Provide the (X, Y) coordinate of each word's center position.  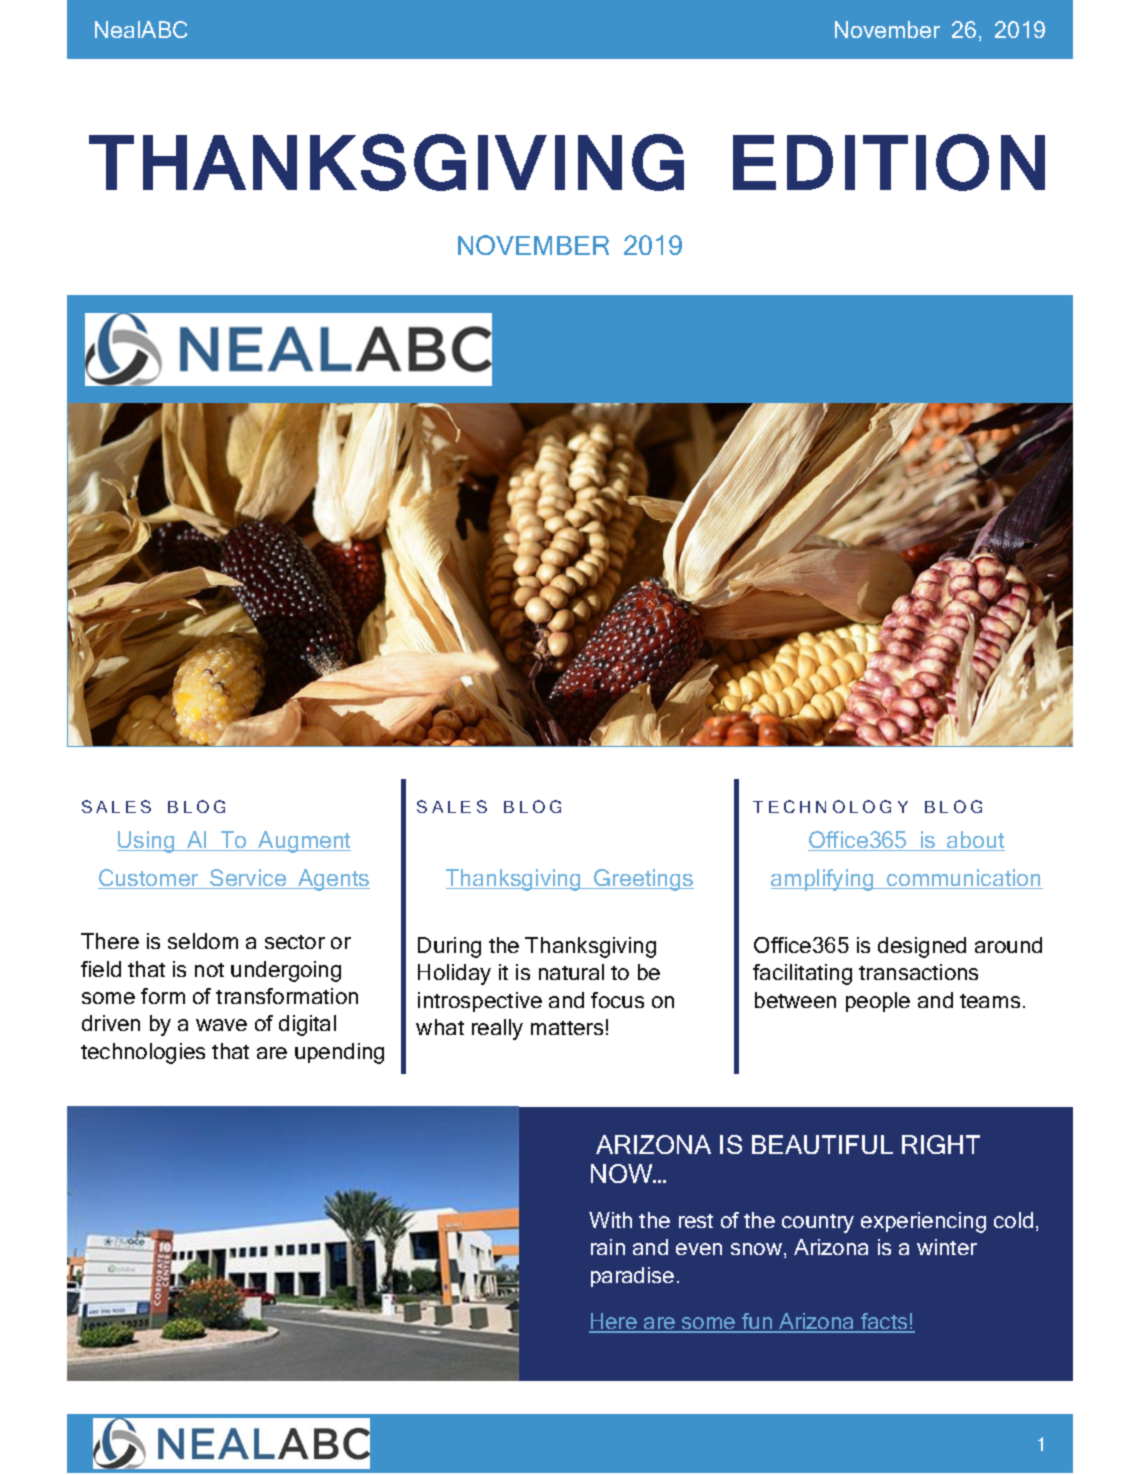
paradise (632, 1277)
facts (884, 1322)
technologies (143, 1053)
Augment (303, 842)
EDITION (889, 162)
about (975, 841)
